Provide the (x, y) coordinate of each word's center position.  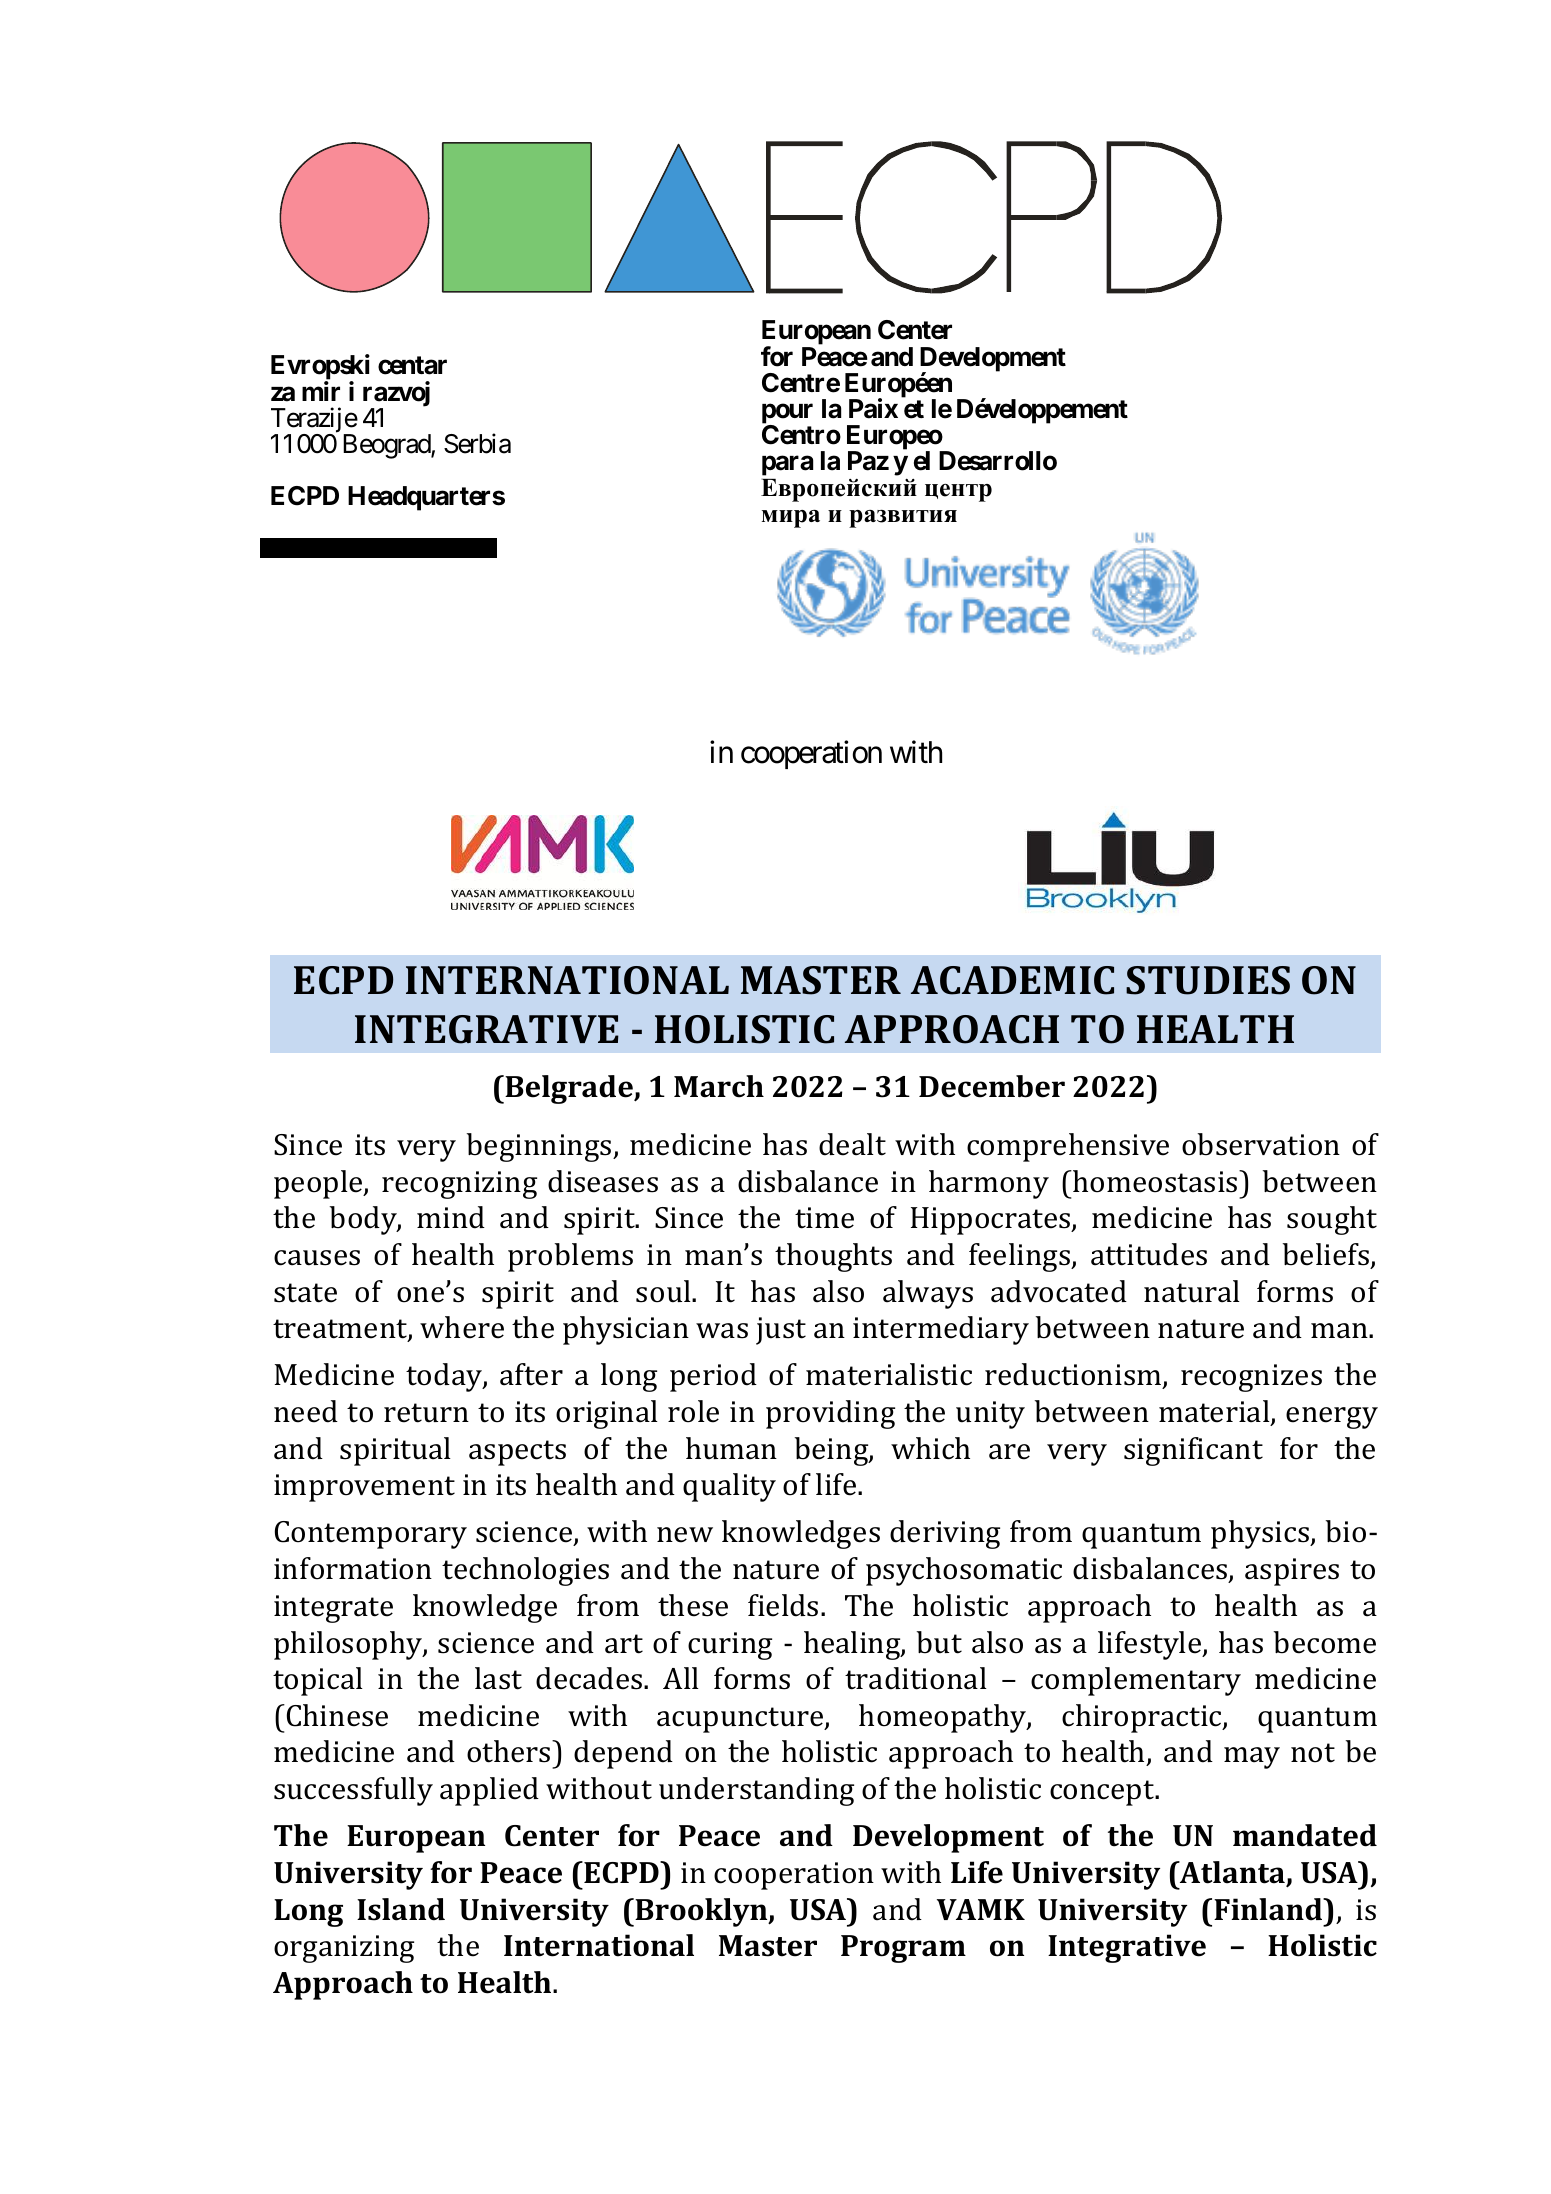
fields (783, 1605)
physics (1261, 1534)
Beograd (387, 446)
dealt (852, 1144)
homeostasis (1155, 1181)
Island (401, 1909)
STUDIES (1208, 980)
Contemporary (371, 1535)
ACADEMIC (1012, 980)
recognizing (459, 1185)
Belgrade (569, 1089)
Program (903, 1949)
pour (787, 414)
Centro (801, 435)
